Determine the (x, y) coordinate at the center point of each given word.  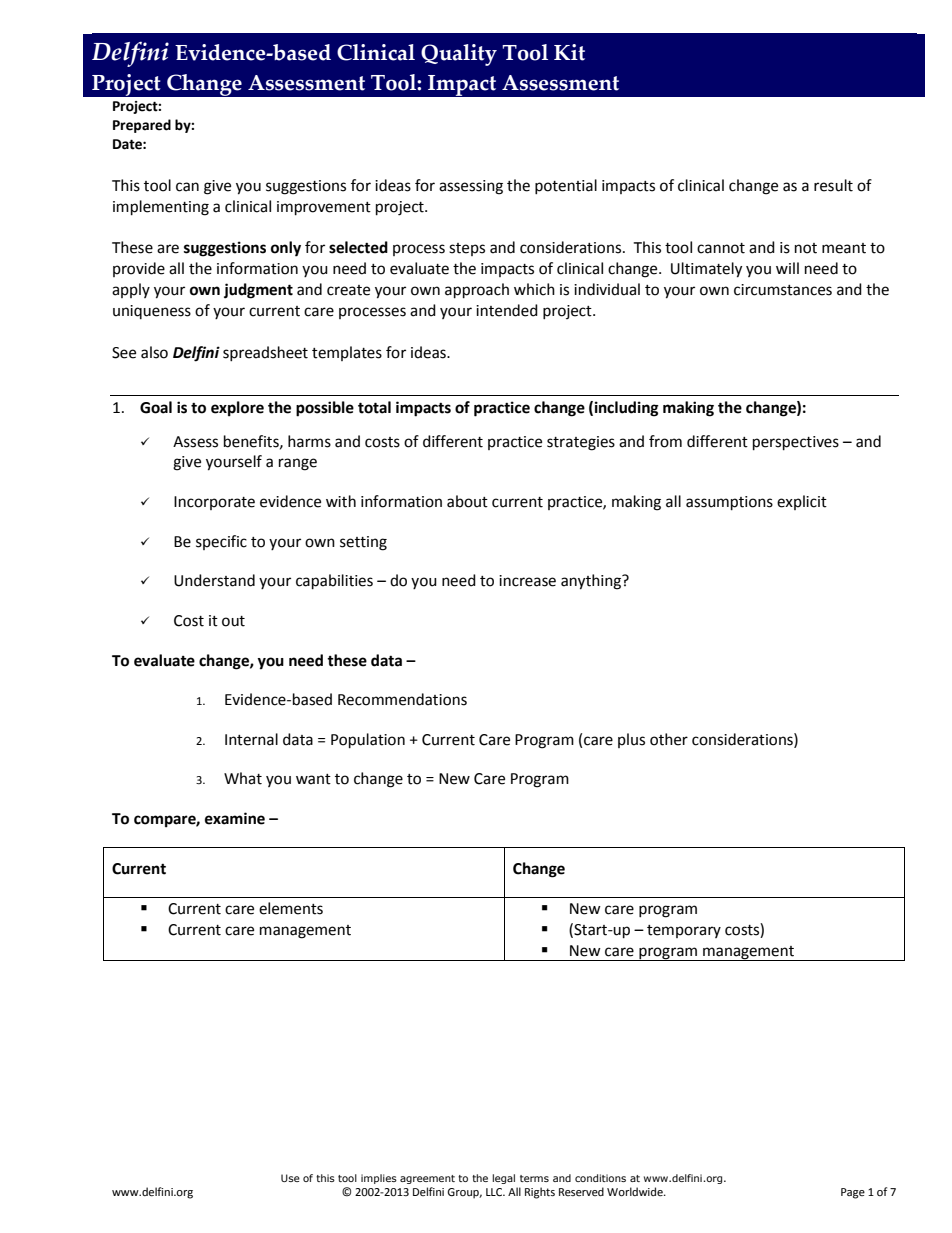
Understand (214, 580)
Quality (459, 55)
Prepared (142, 126)
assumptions (729, 503)
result (833, 185)
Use (290, 1178)
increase (527, 581)
